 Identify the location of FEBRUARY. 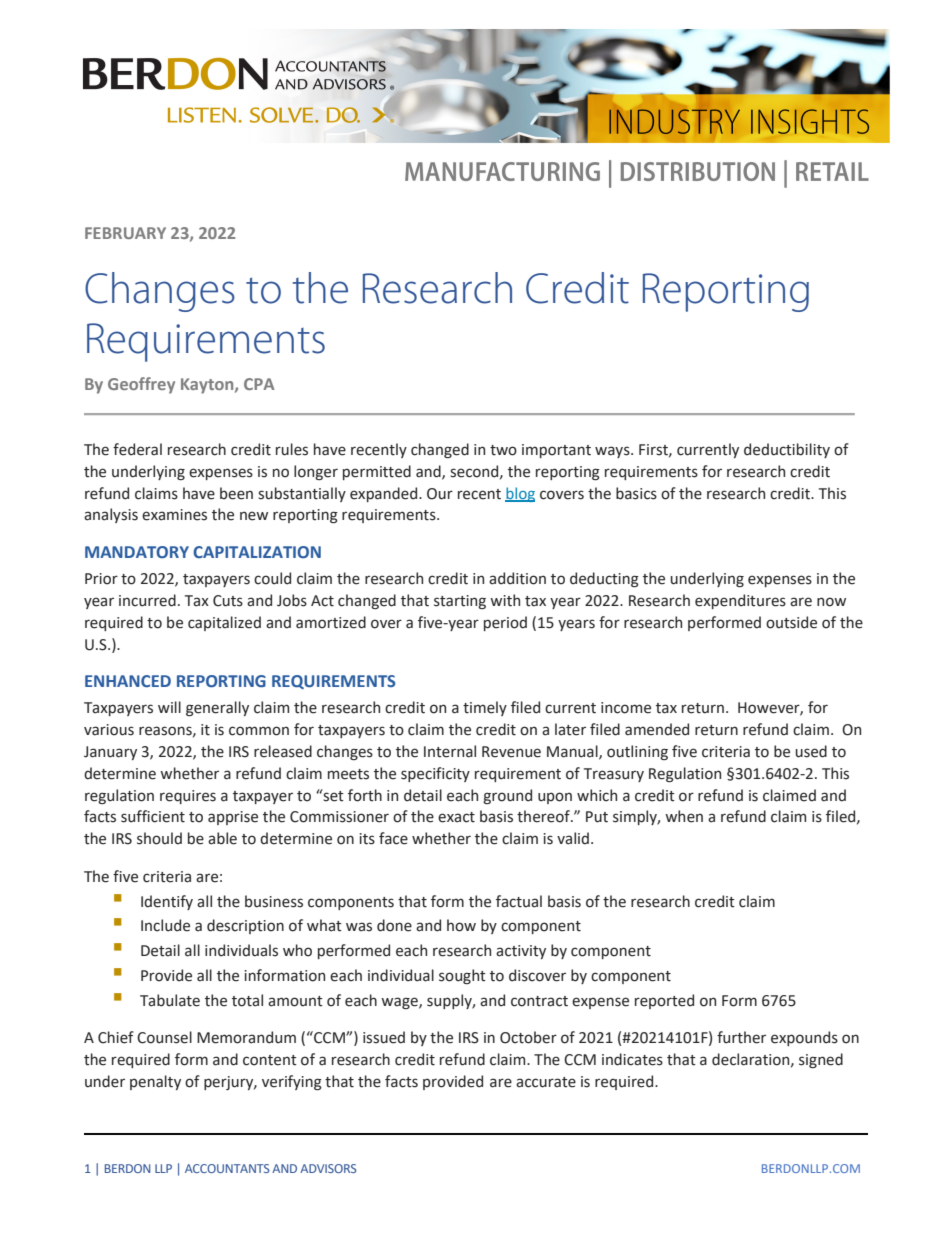
(125, 233).
